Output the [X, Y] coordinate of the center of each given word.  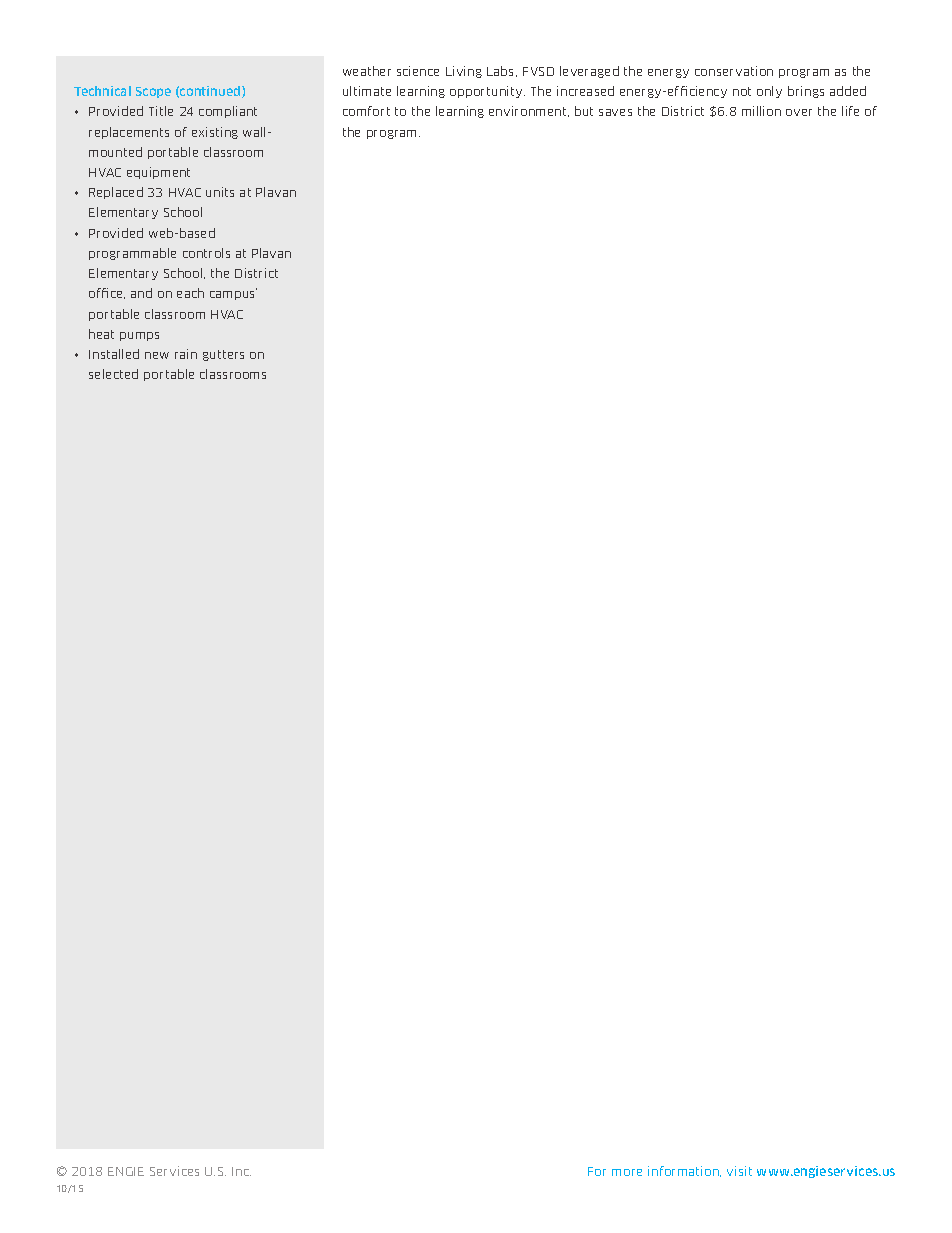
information [684, 1171]
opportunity [487, 92]
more [627, 1172]
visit [739, 1171]
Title [161, 111]
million [761, 111]
